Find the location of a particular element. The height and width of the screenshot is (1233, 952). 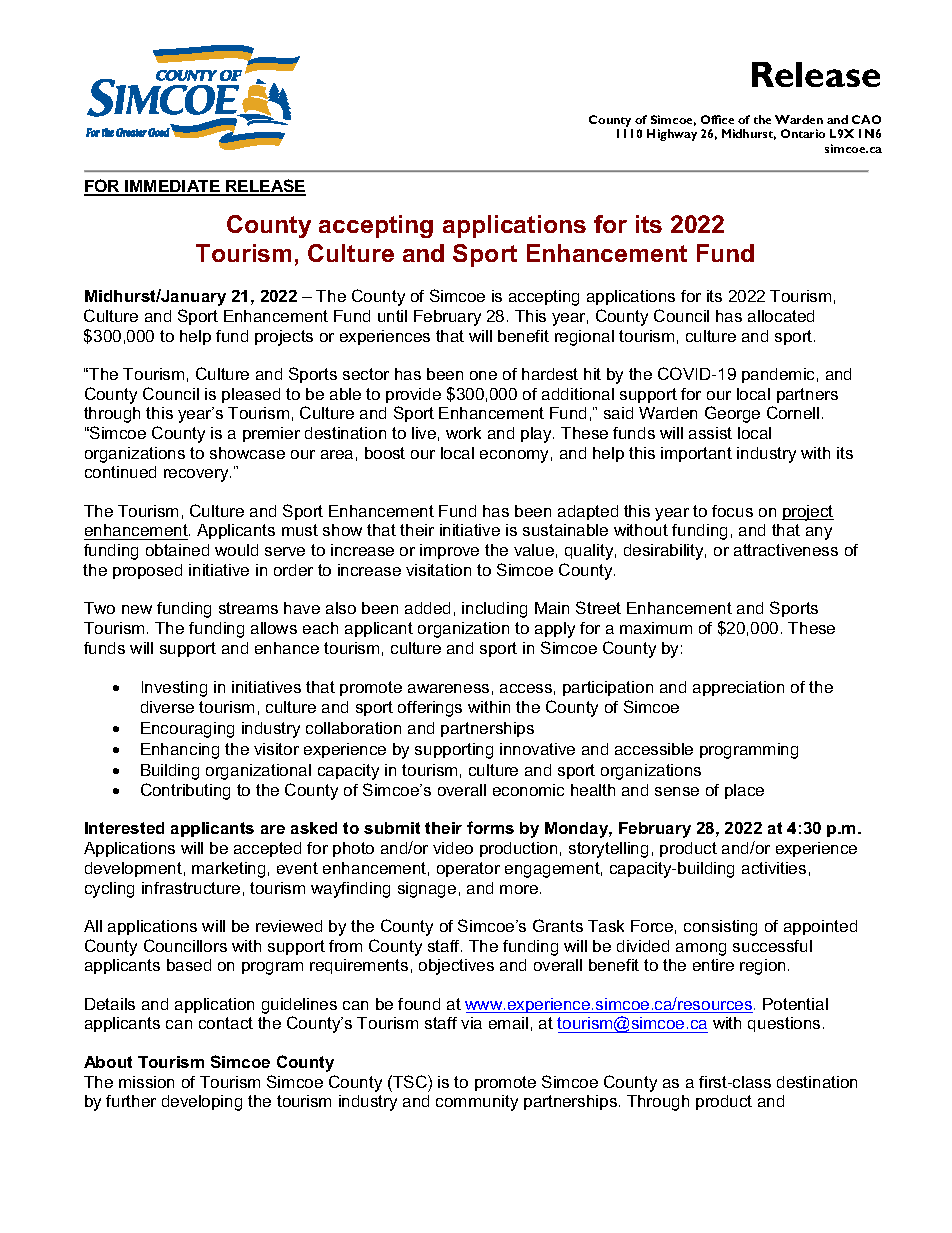

economic is located at coordinates (528, 790).
